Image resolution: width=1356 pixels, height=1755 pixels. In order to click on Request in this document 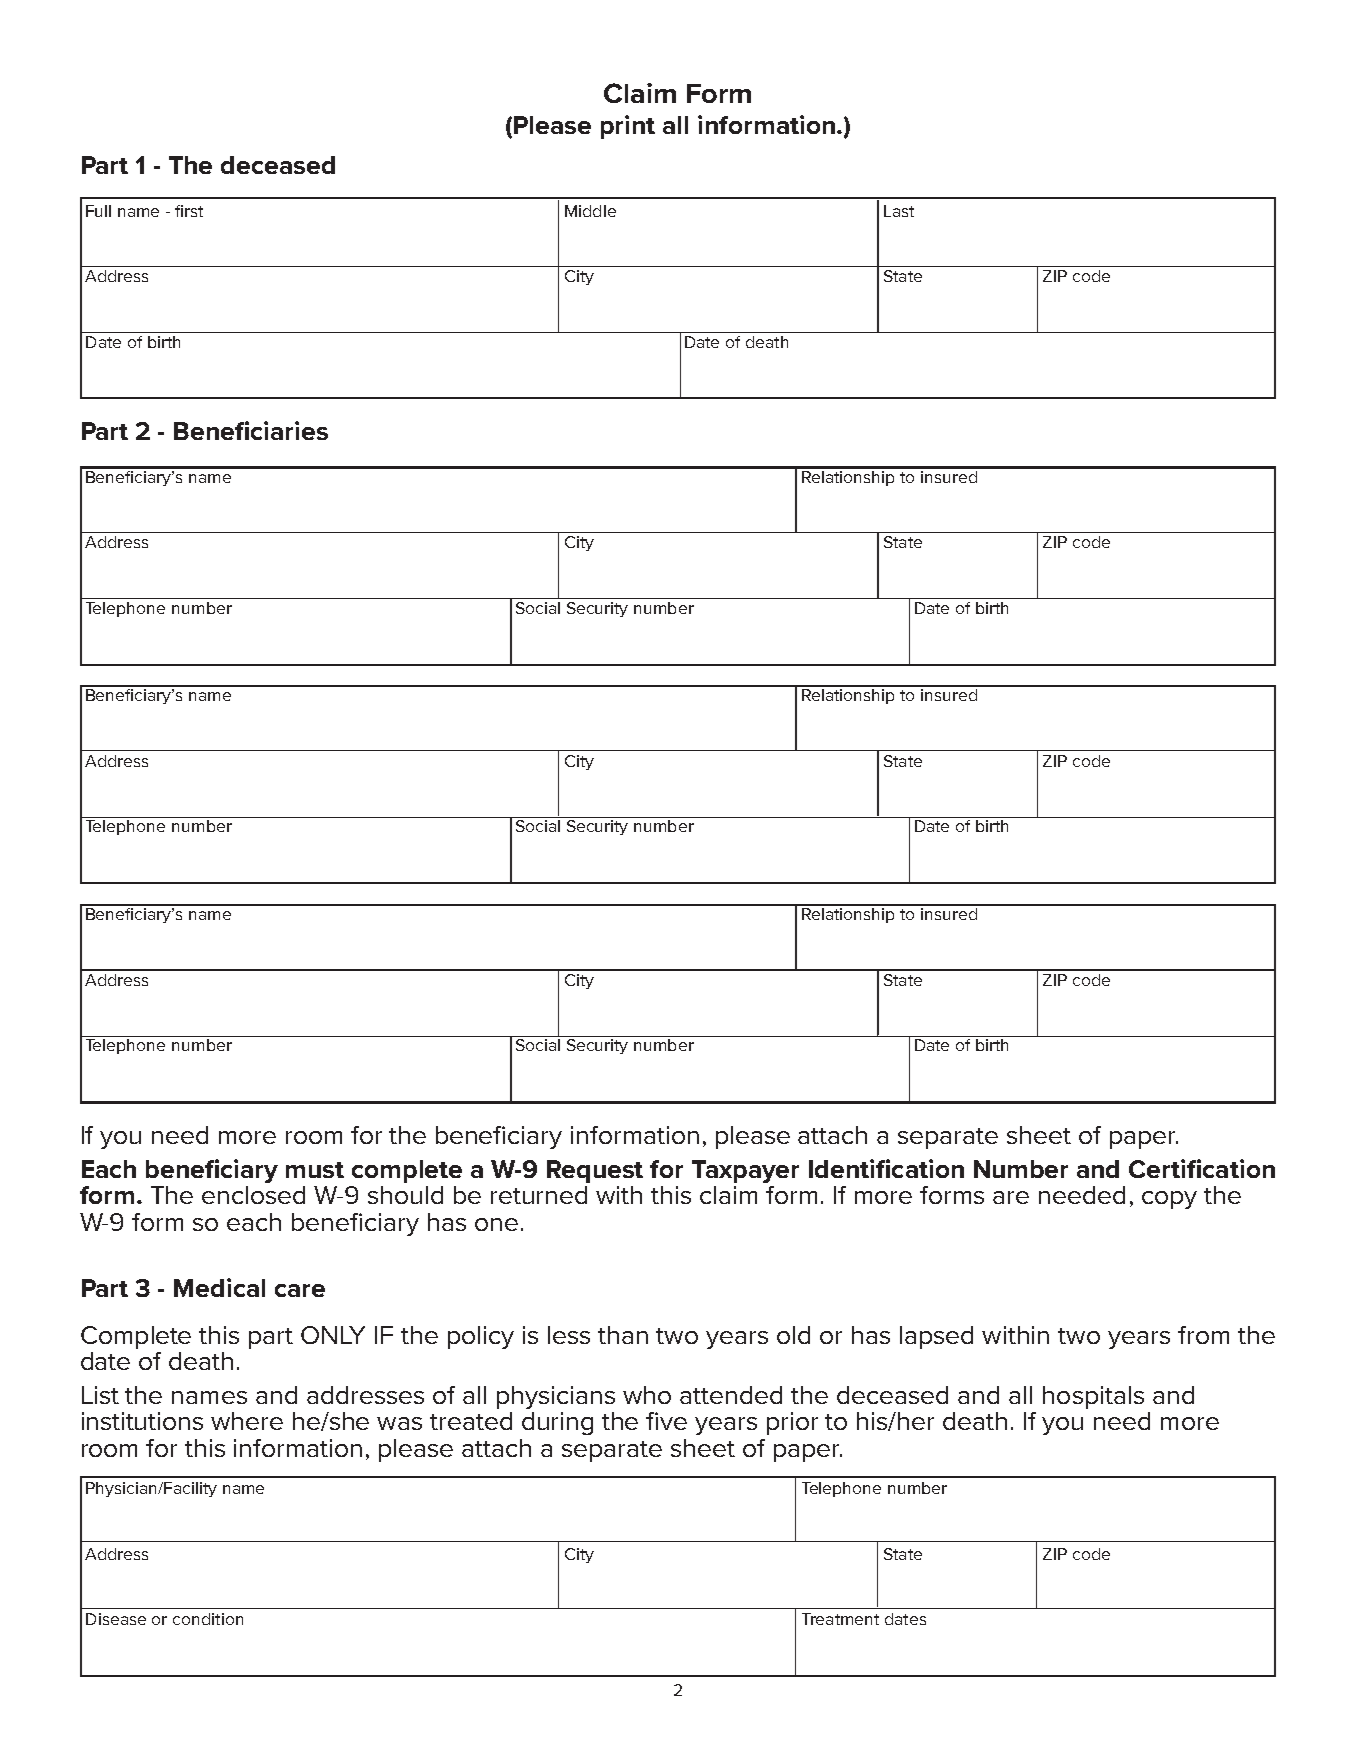, I will do `click(595, 1171)`.
